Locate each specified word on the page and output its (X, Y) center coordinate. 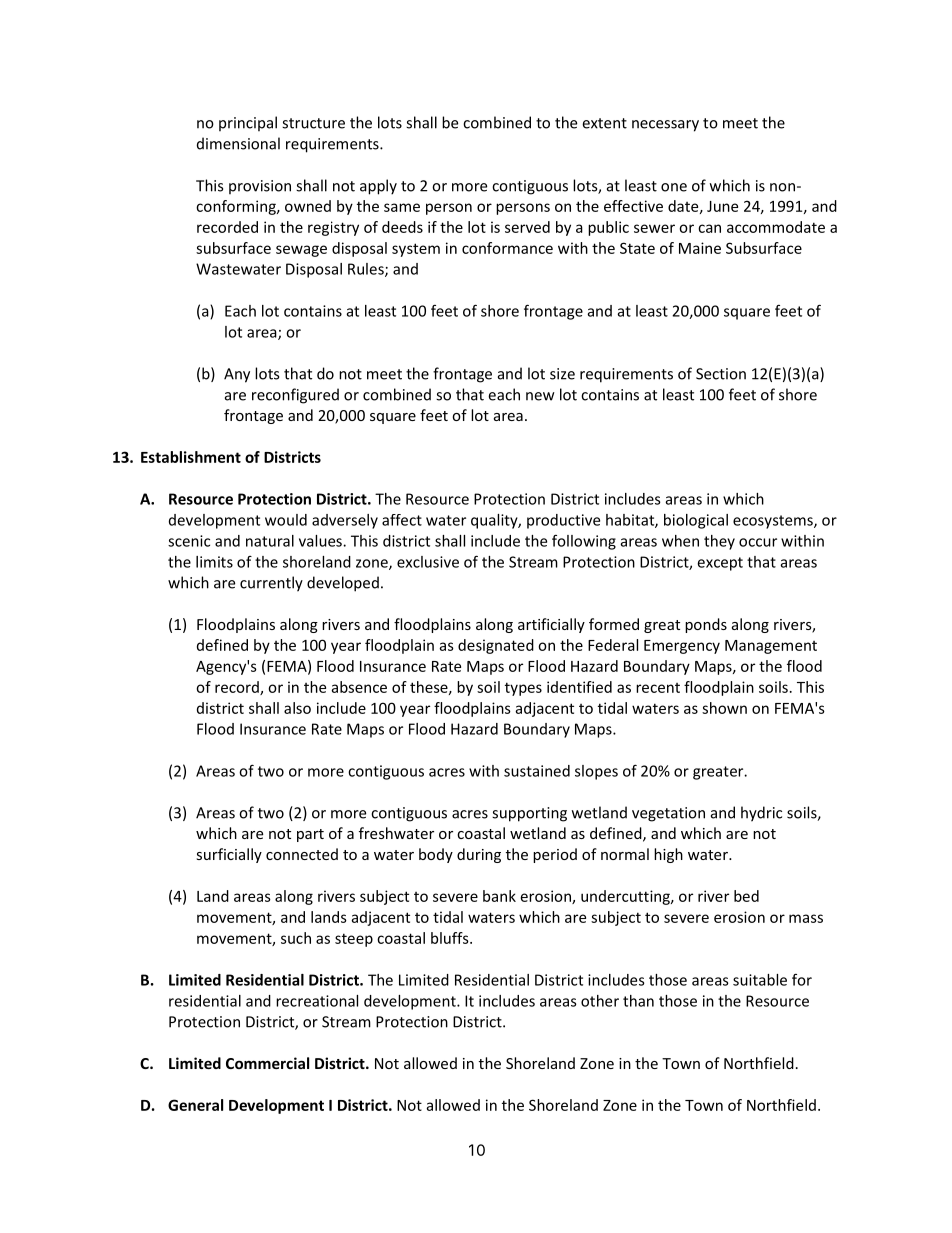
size (562, 374)
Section (721, 374)
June (722, 206)
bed (746, 896)
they (719, 542)
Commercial (267, 1063)
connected (302, 854)
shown (724, 708)
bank (499, 896)
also (297, 708)
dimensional (238, 143)
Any (237, 375)
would (286, 520)
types (523, 689)
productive (563, 521)
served (527, 227)
